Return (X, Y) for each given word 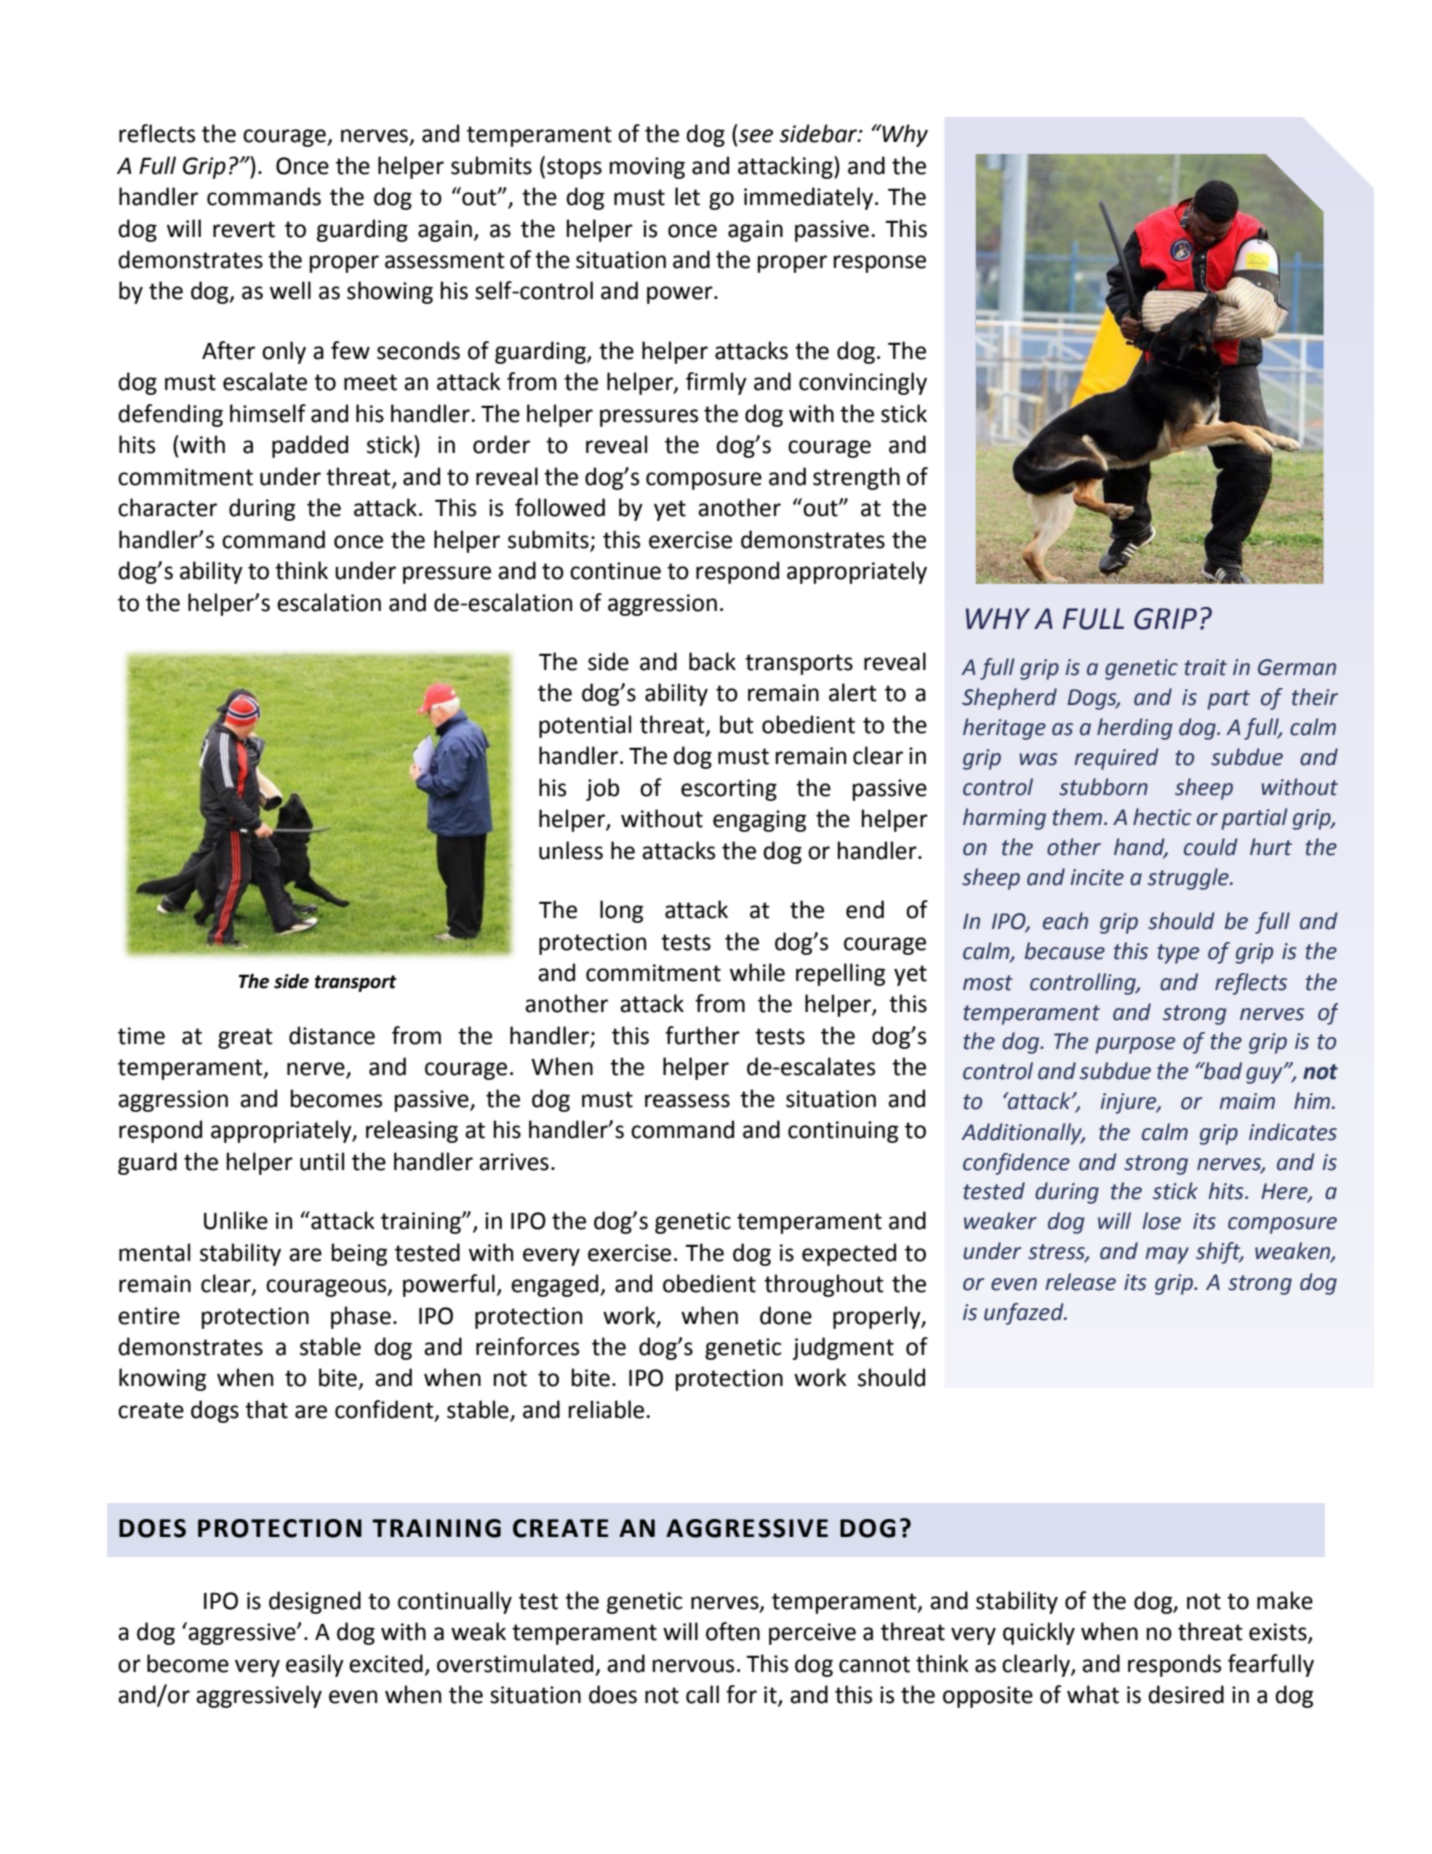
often (733, 1631)
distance (332, 1035)
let (687, 196)
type (1178, 954)
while (757, 972)
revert (244, 229)
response (880, 264)
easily (315, 1665)
